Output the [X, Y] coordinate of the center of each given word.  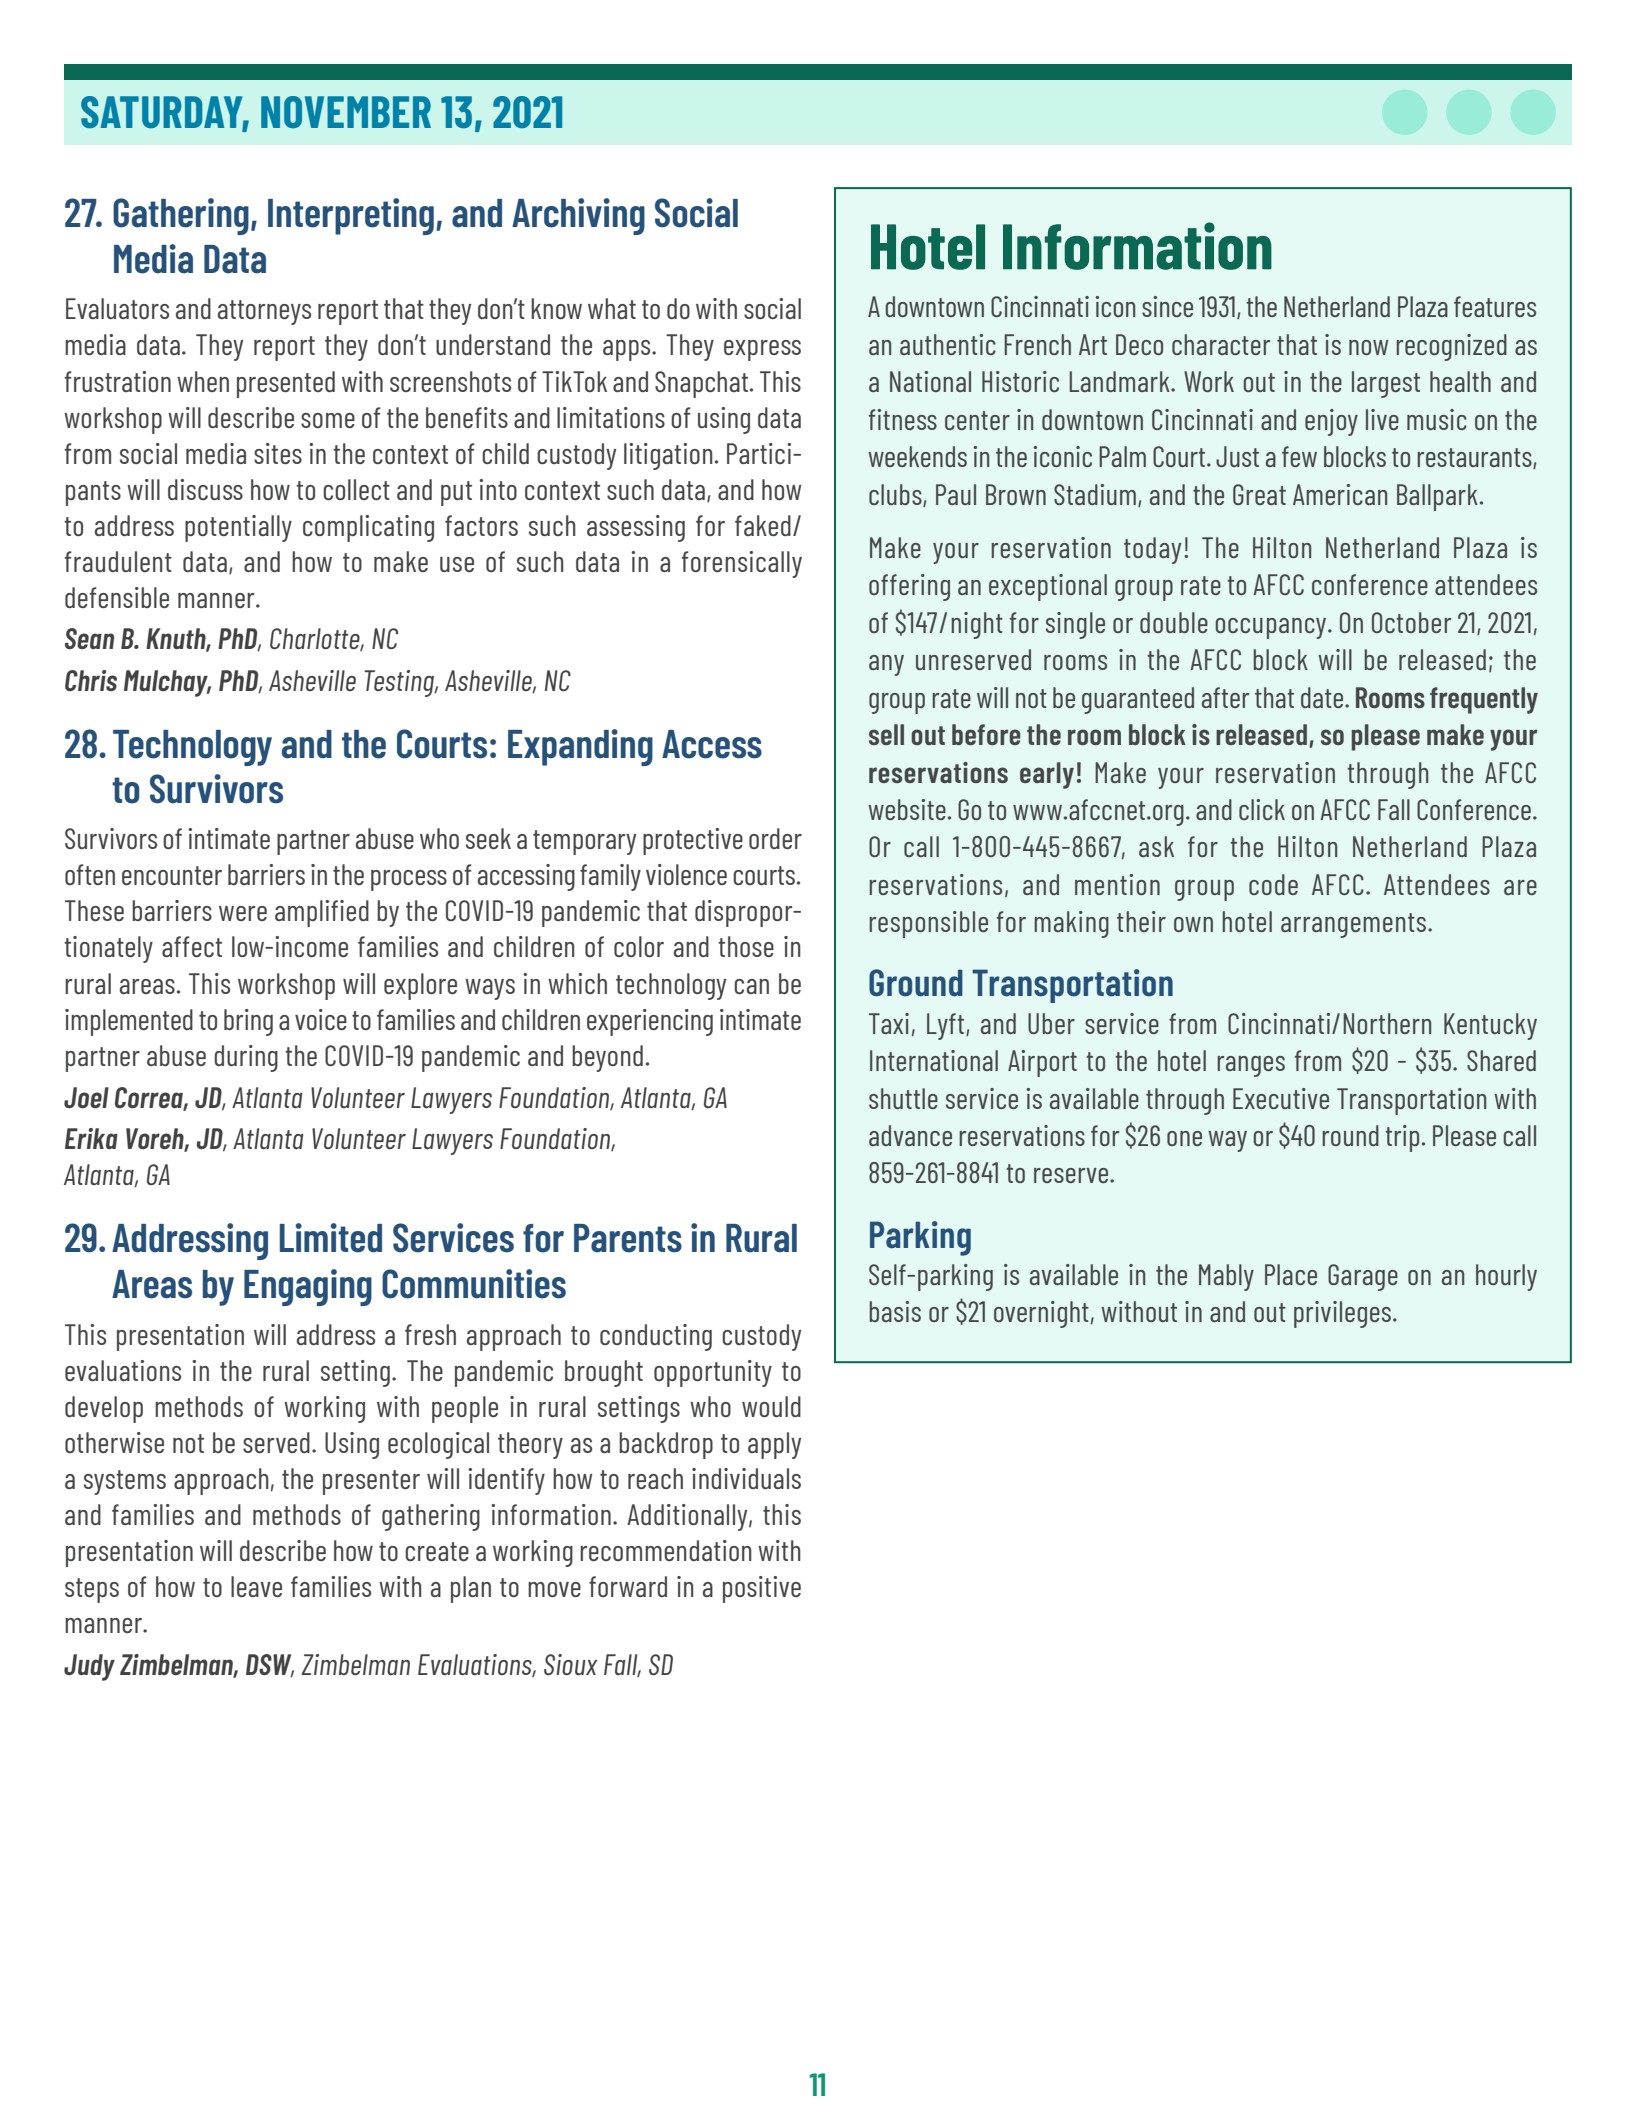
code [1273, 884]
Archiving [578, 216]
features [1495, 306]
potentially [238, 528]
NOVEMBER [346, 112]
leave [256, 1586]
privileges [1344, 1314]
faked [763, 525]
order [775, 838]
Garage [1363, 1277]
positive [762, 1589]
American [1340, 494]
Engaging [308, 1287]
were [243, 913]
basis [895, 1311]
